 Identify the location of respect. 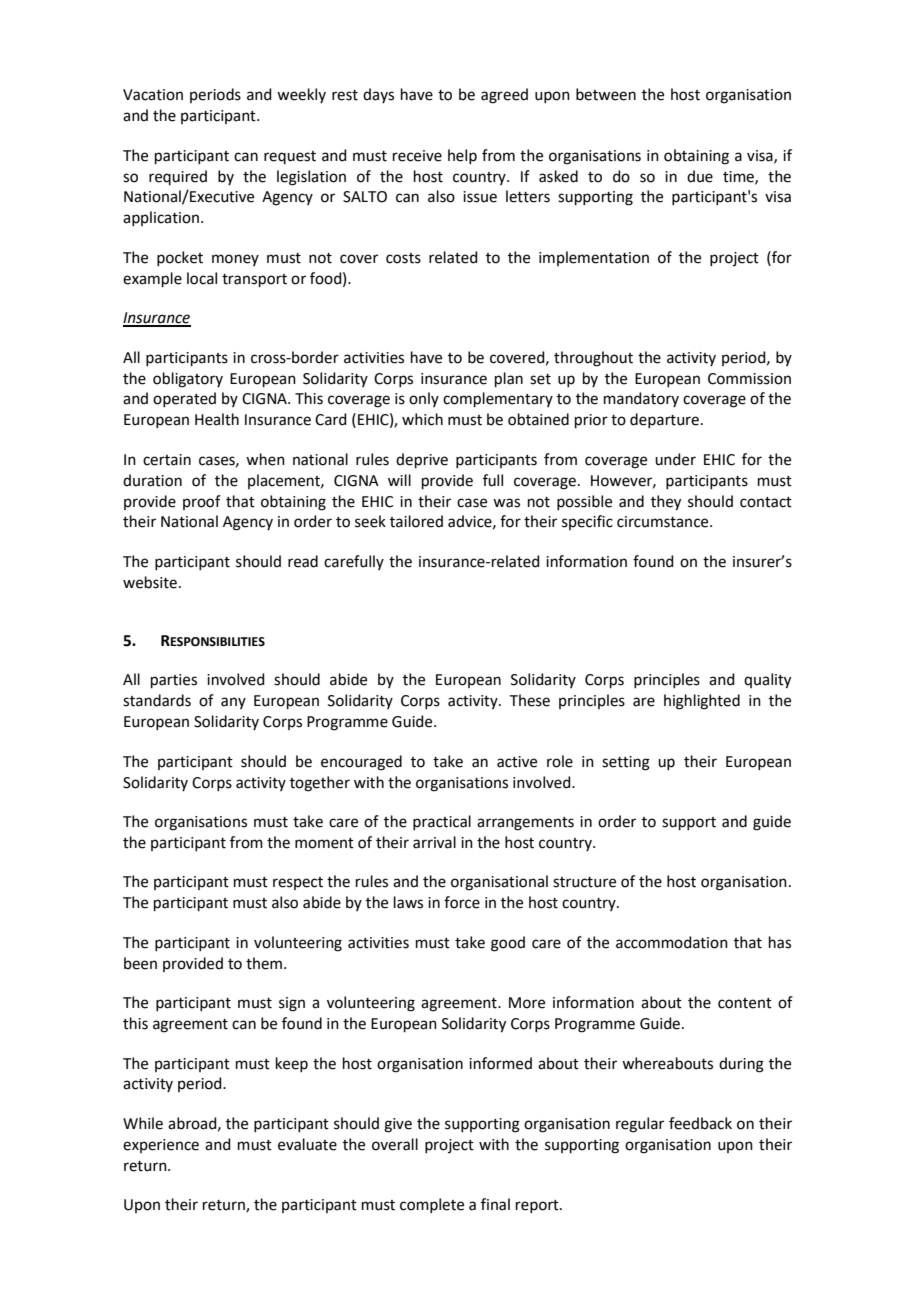
(298, 883).
